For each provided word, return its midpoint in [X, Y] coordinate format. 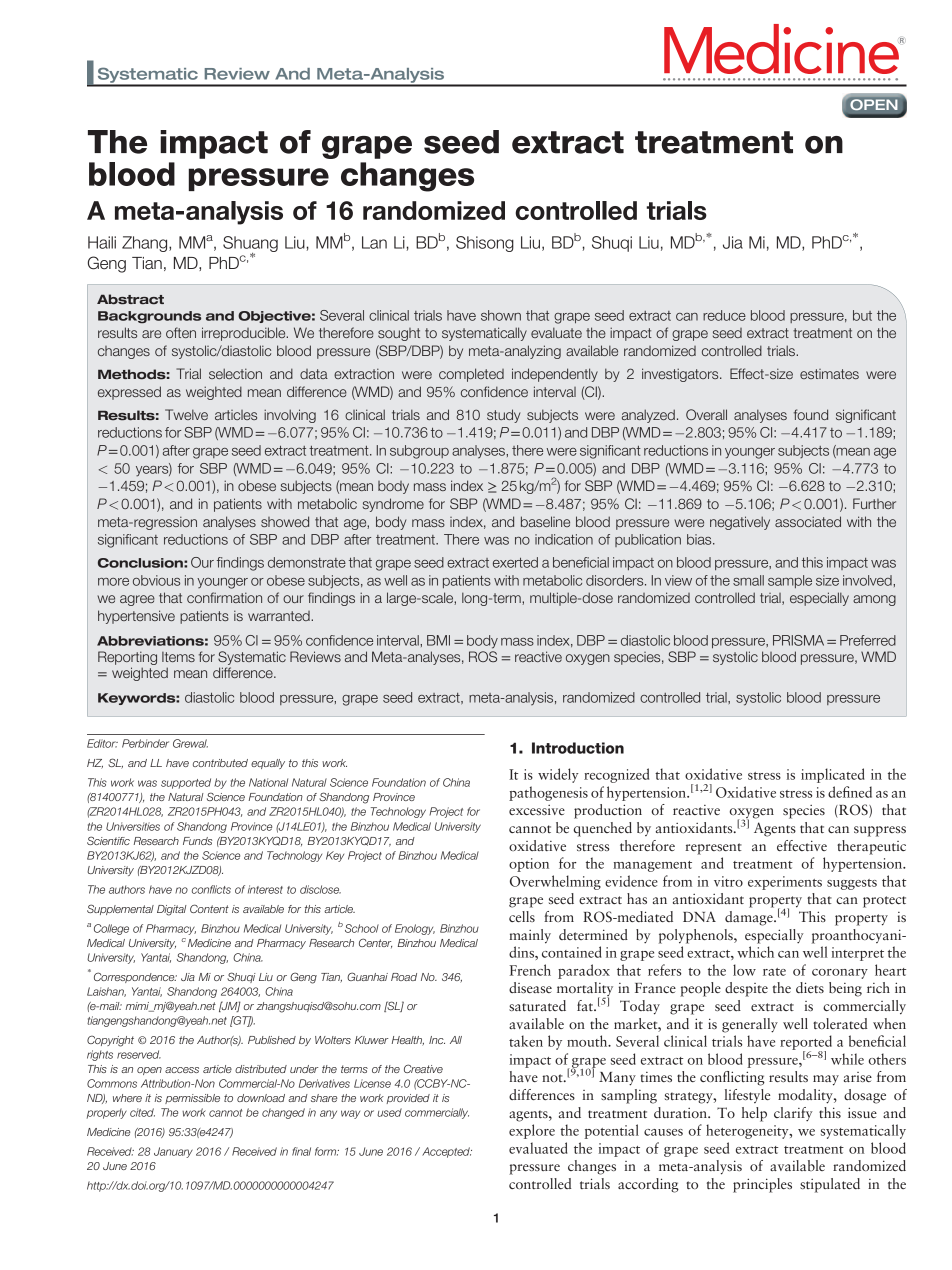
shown [501, 315]
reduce [724, 315]
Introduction [578, 748]
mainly [530, 936]
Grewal [190, 743]
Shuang [250, 245]
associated [808, 521]
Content [209, 908]
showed [285, 521]
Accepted [447, 1152]
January [173, 1152]
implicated [833, 775]
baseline [545, 521]
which [755, 952]
